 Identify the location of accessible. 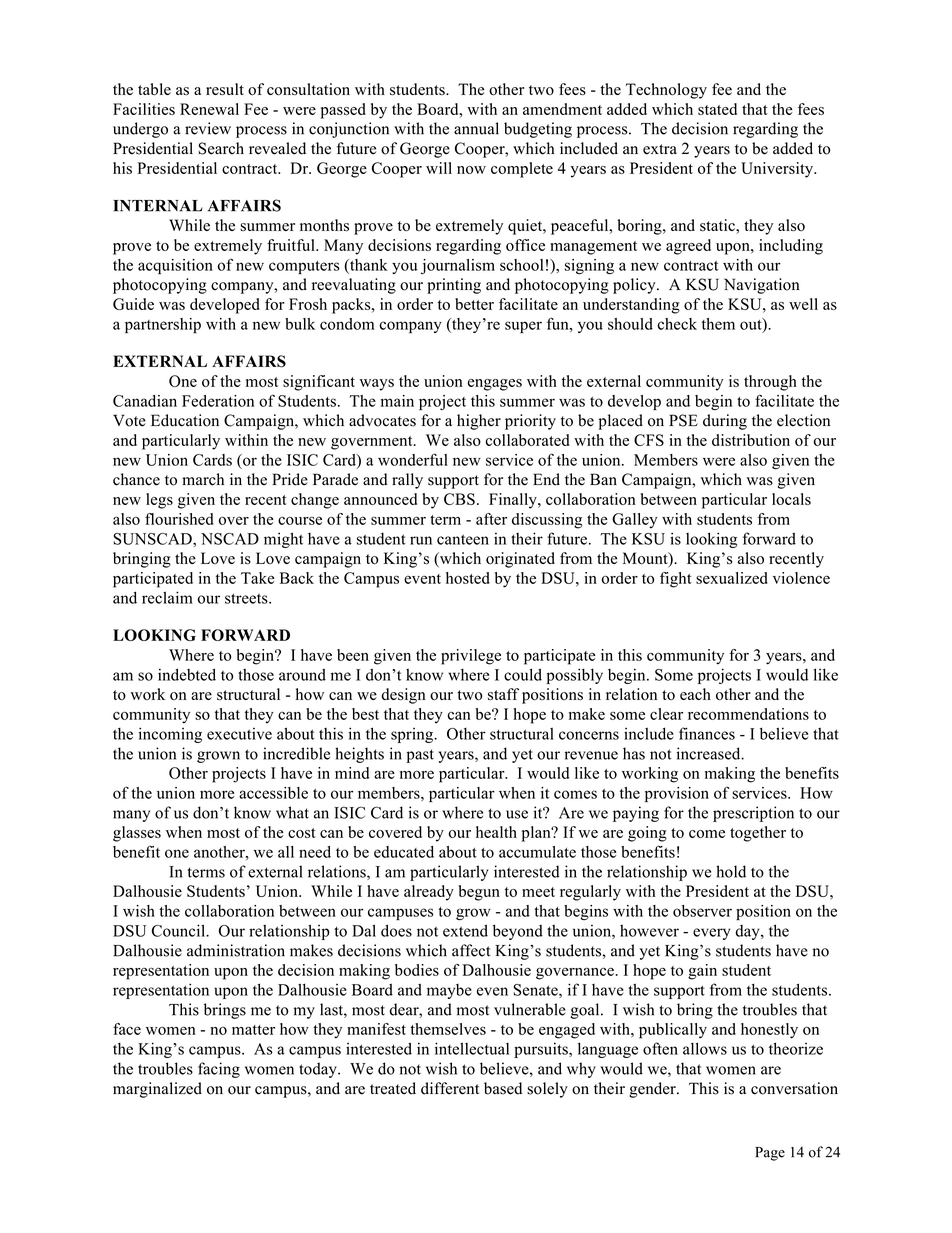
(273, 793).
